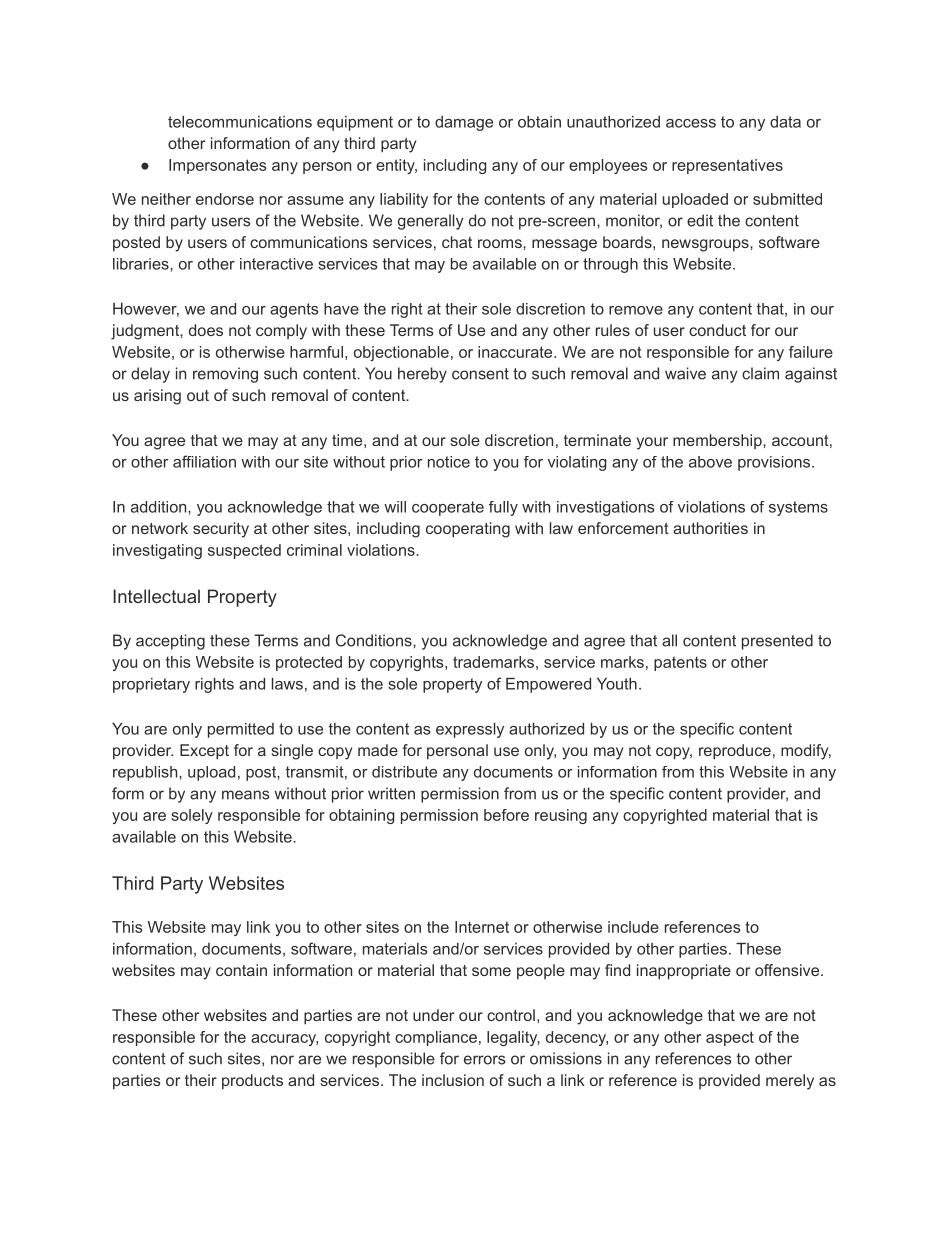  I want to click on products, so click(252, 1082).
